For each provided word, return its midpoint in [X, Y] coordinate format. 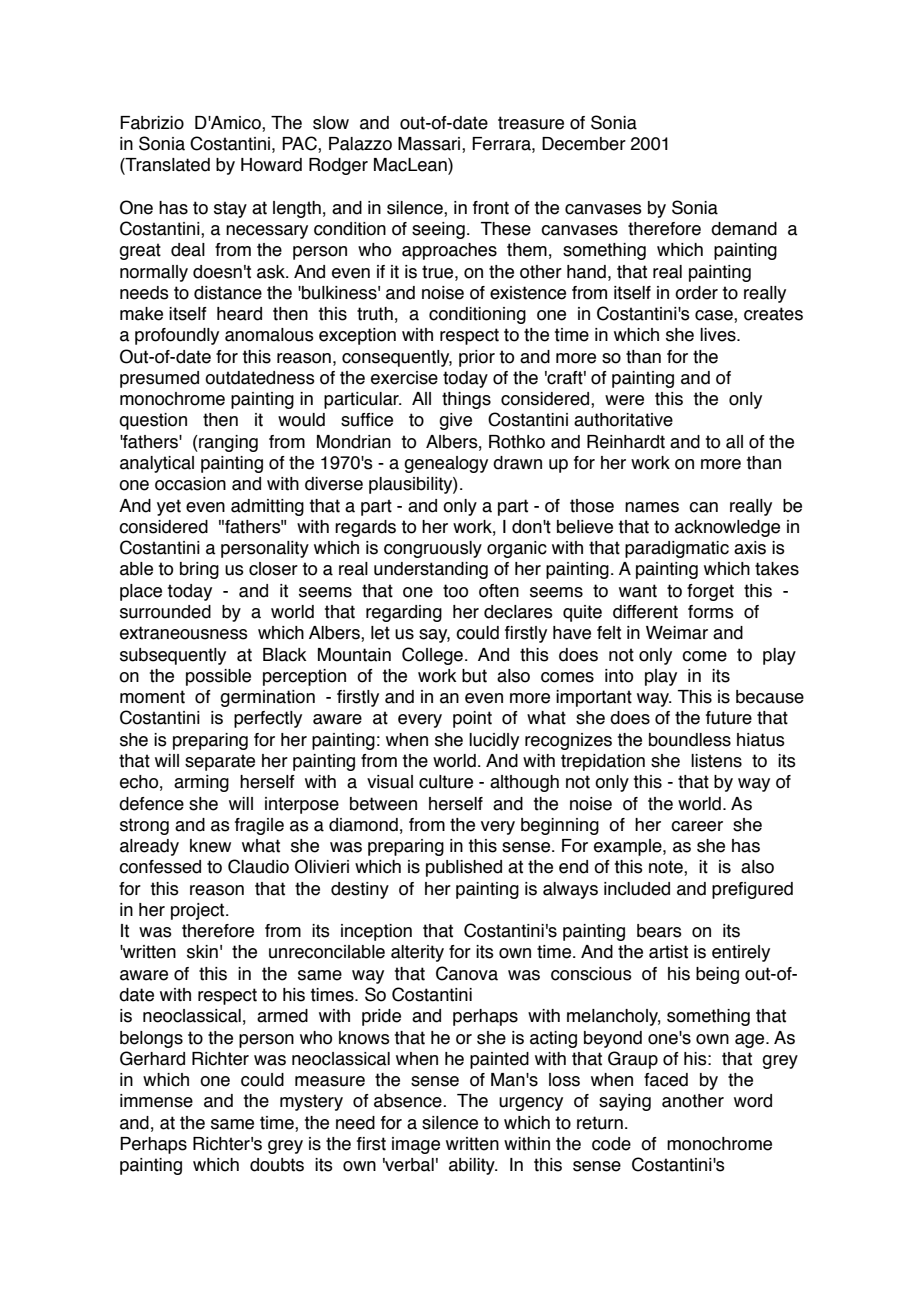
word [753, 1101]
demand [744, 229]
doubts [277, 1165]
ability [473, 1166]
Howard [271, 165]
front [491, 208]
